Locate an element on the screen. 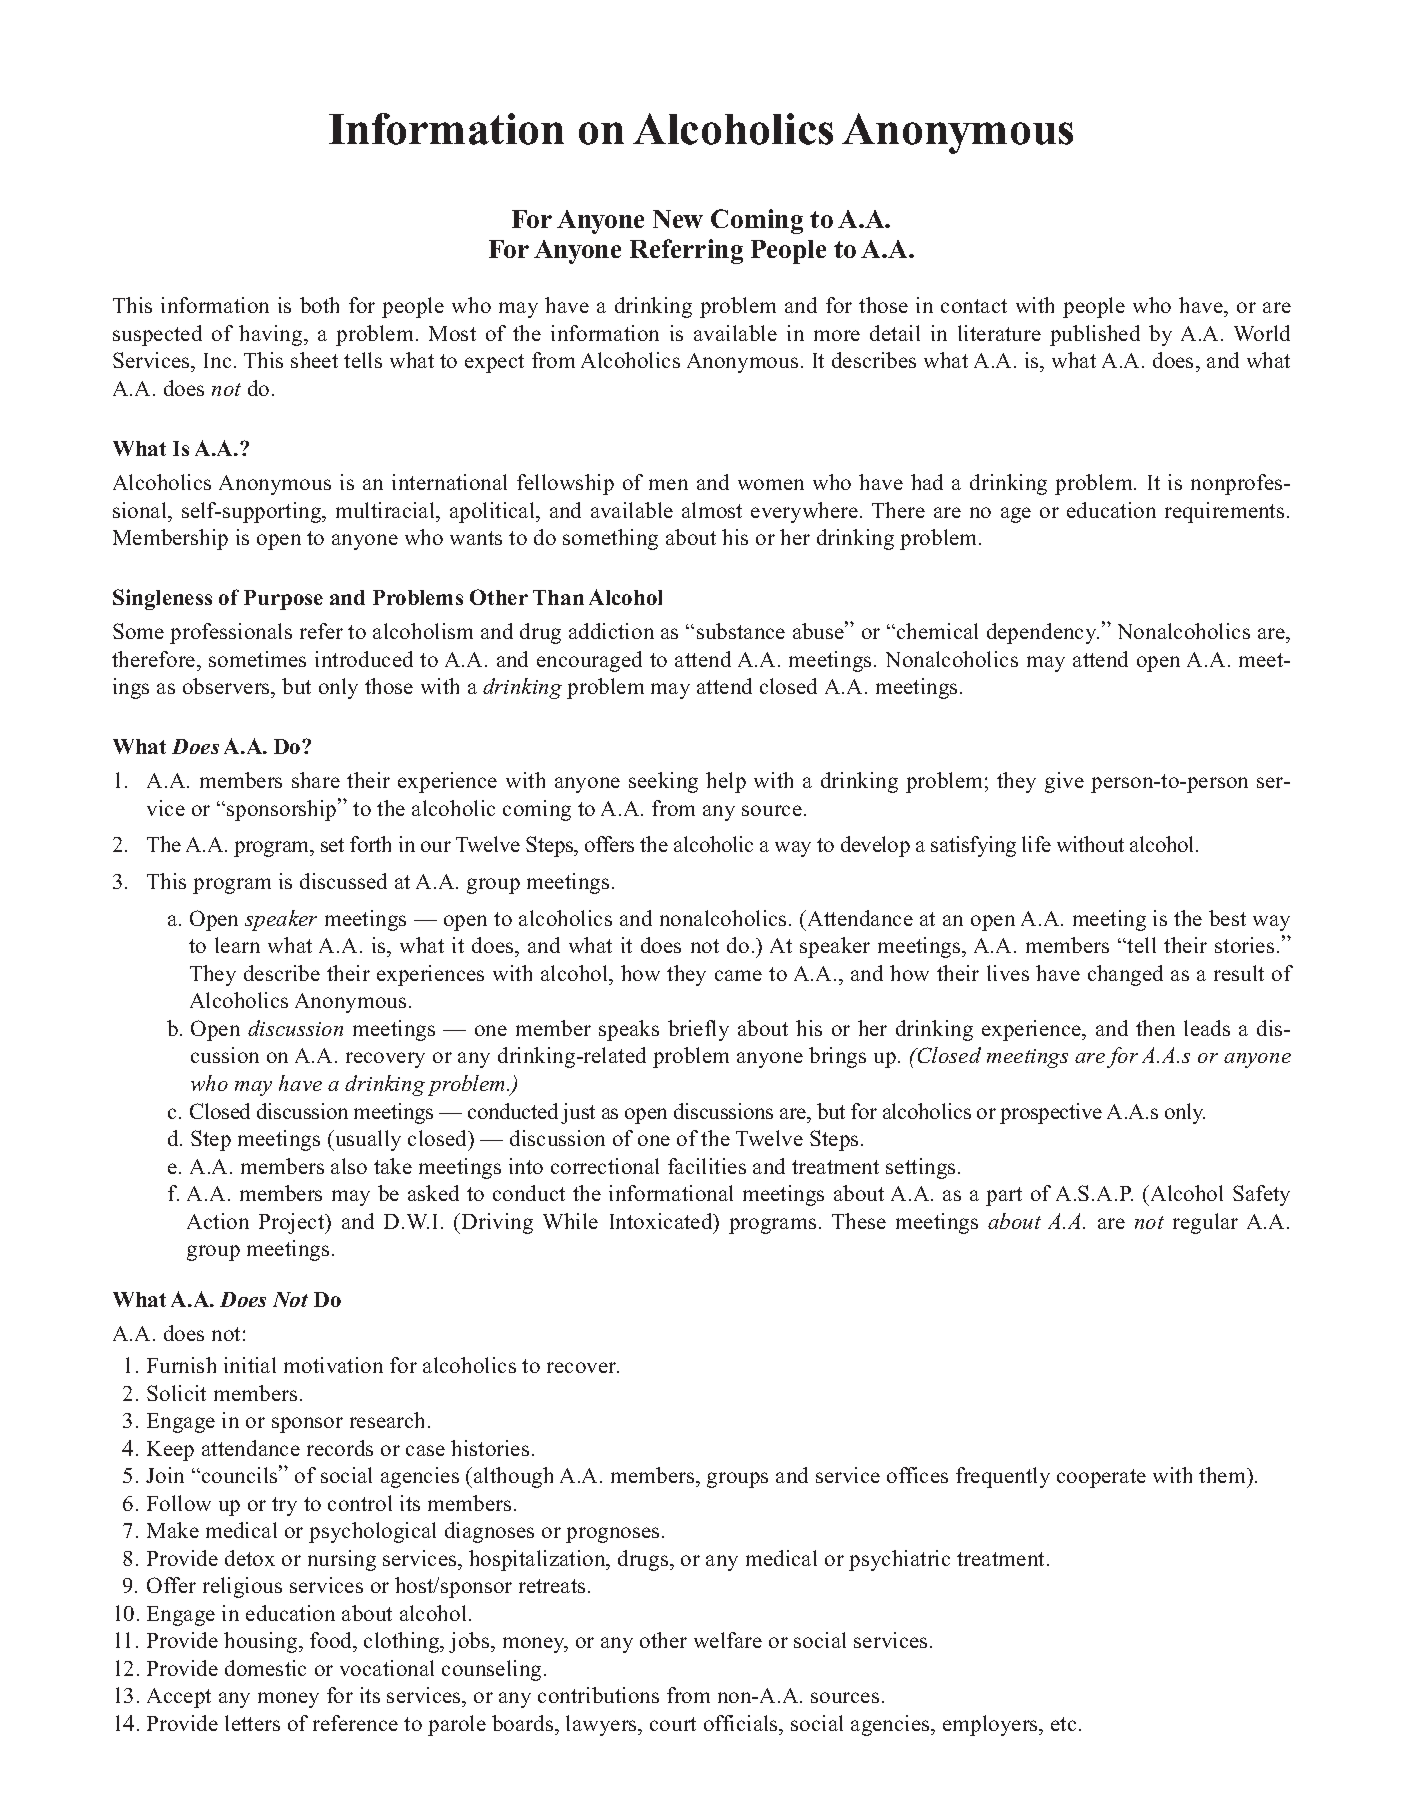  facilities is located at coordinates (707, 1166).
